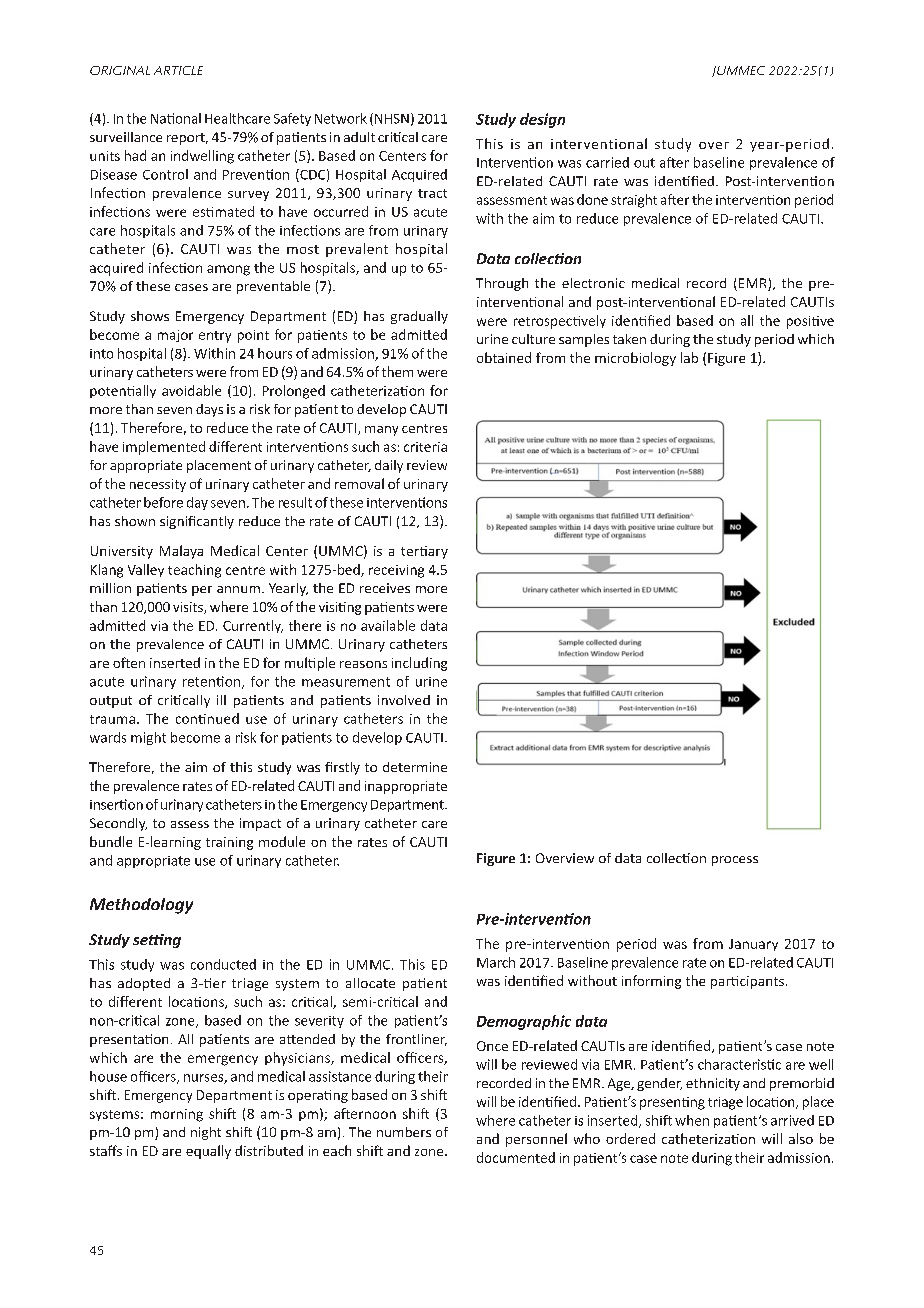  I want to click on microbiology, so click(635, 359).
